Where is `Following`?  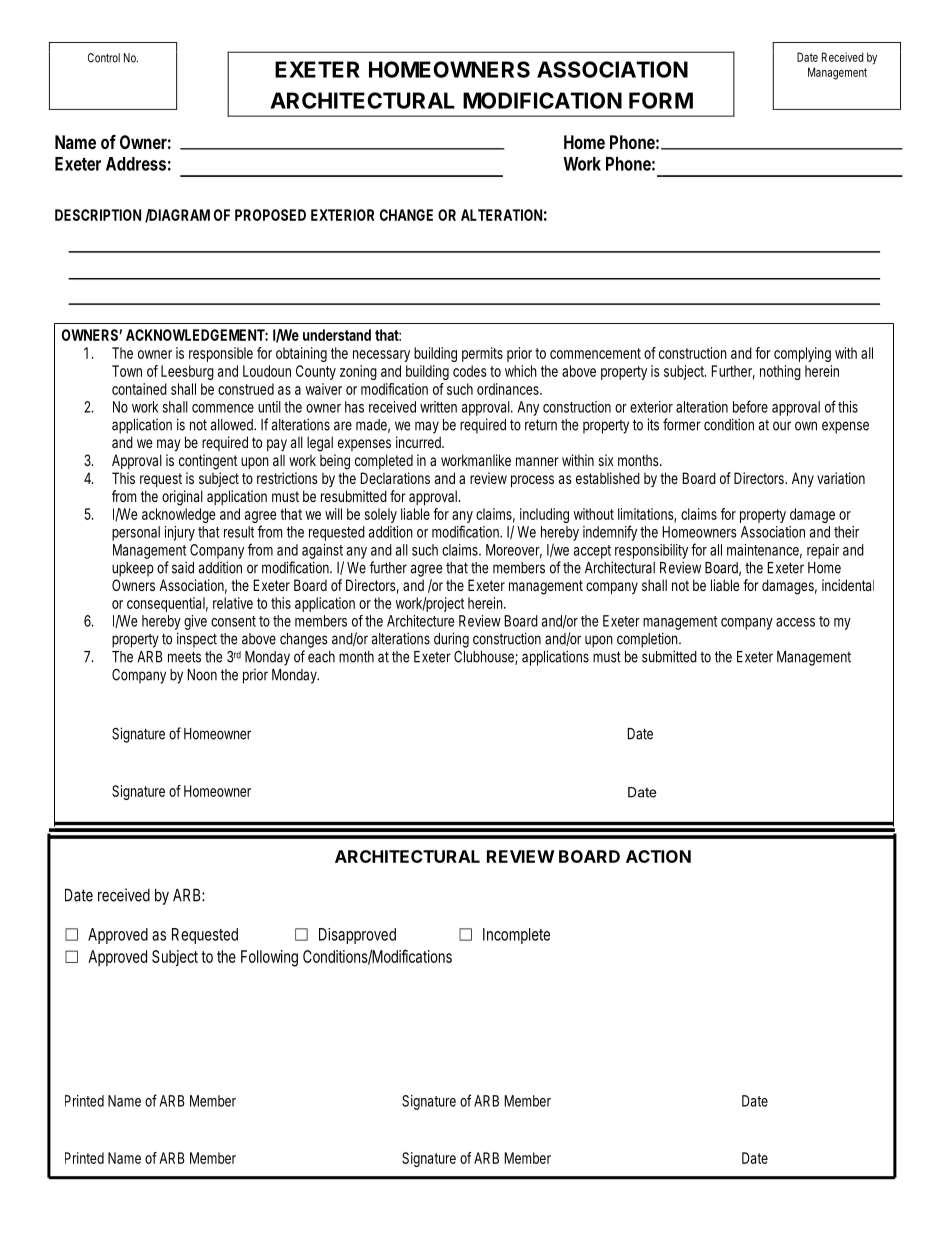 Following is located at coordinates (269, 958).
